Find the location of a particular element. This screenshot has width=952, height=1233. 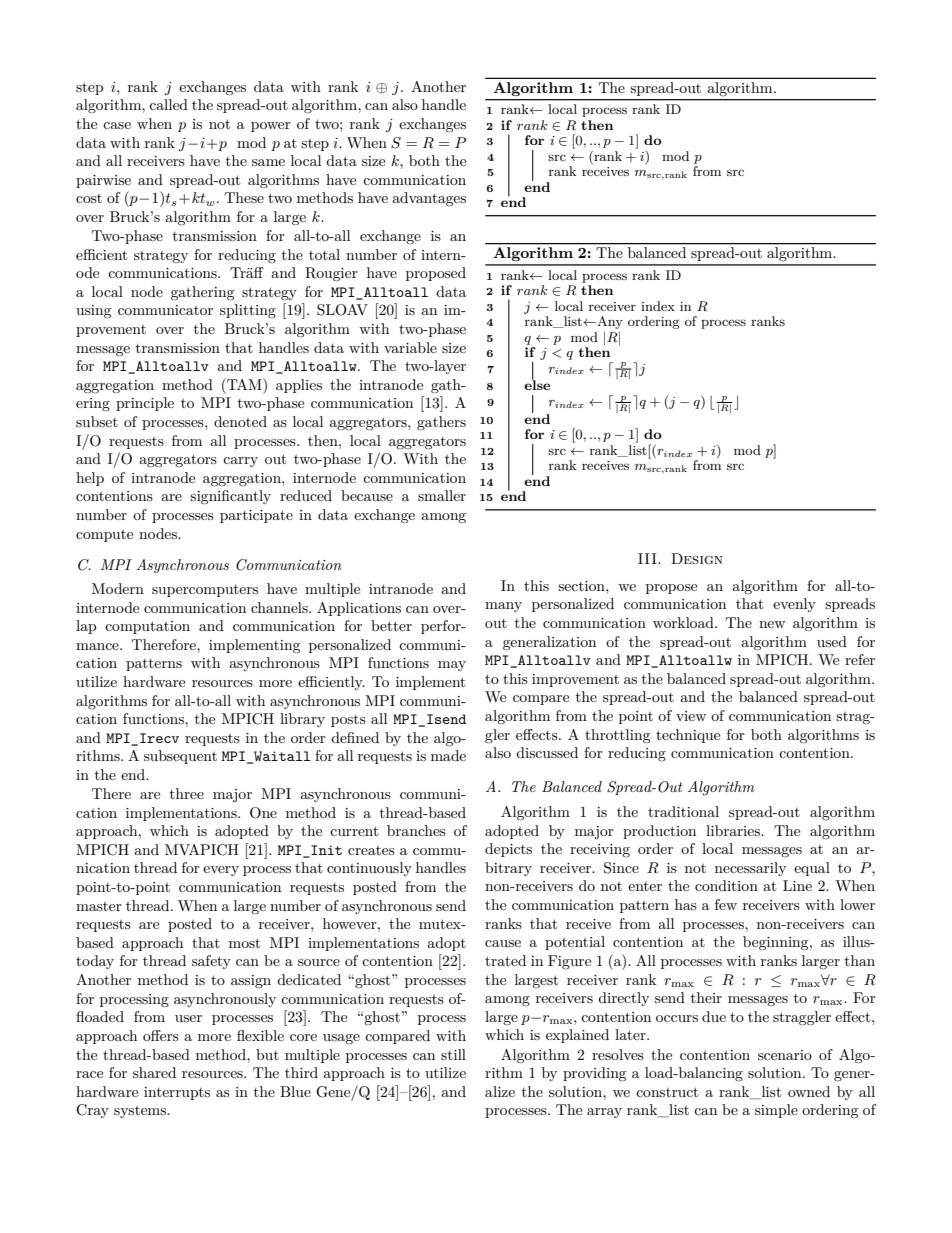

subsequent is located at coordinates (180, 757).
